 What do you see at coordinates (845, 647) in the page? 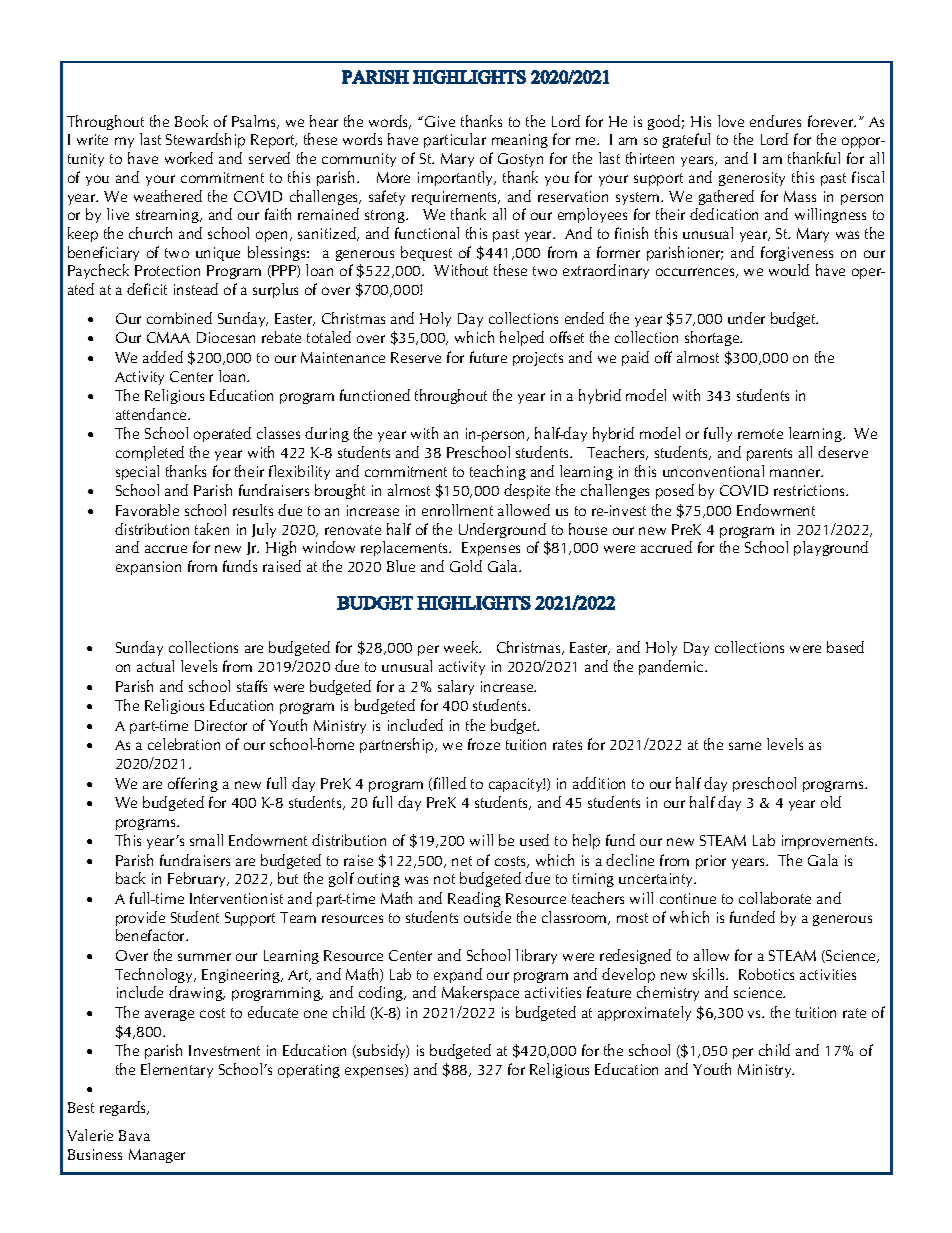
I see `based` at bounding box center [845, 647].
